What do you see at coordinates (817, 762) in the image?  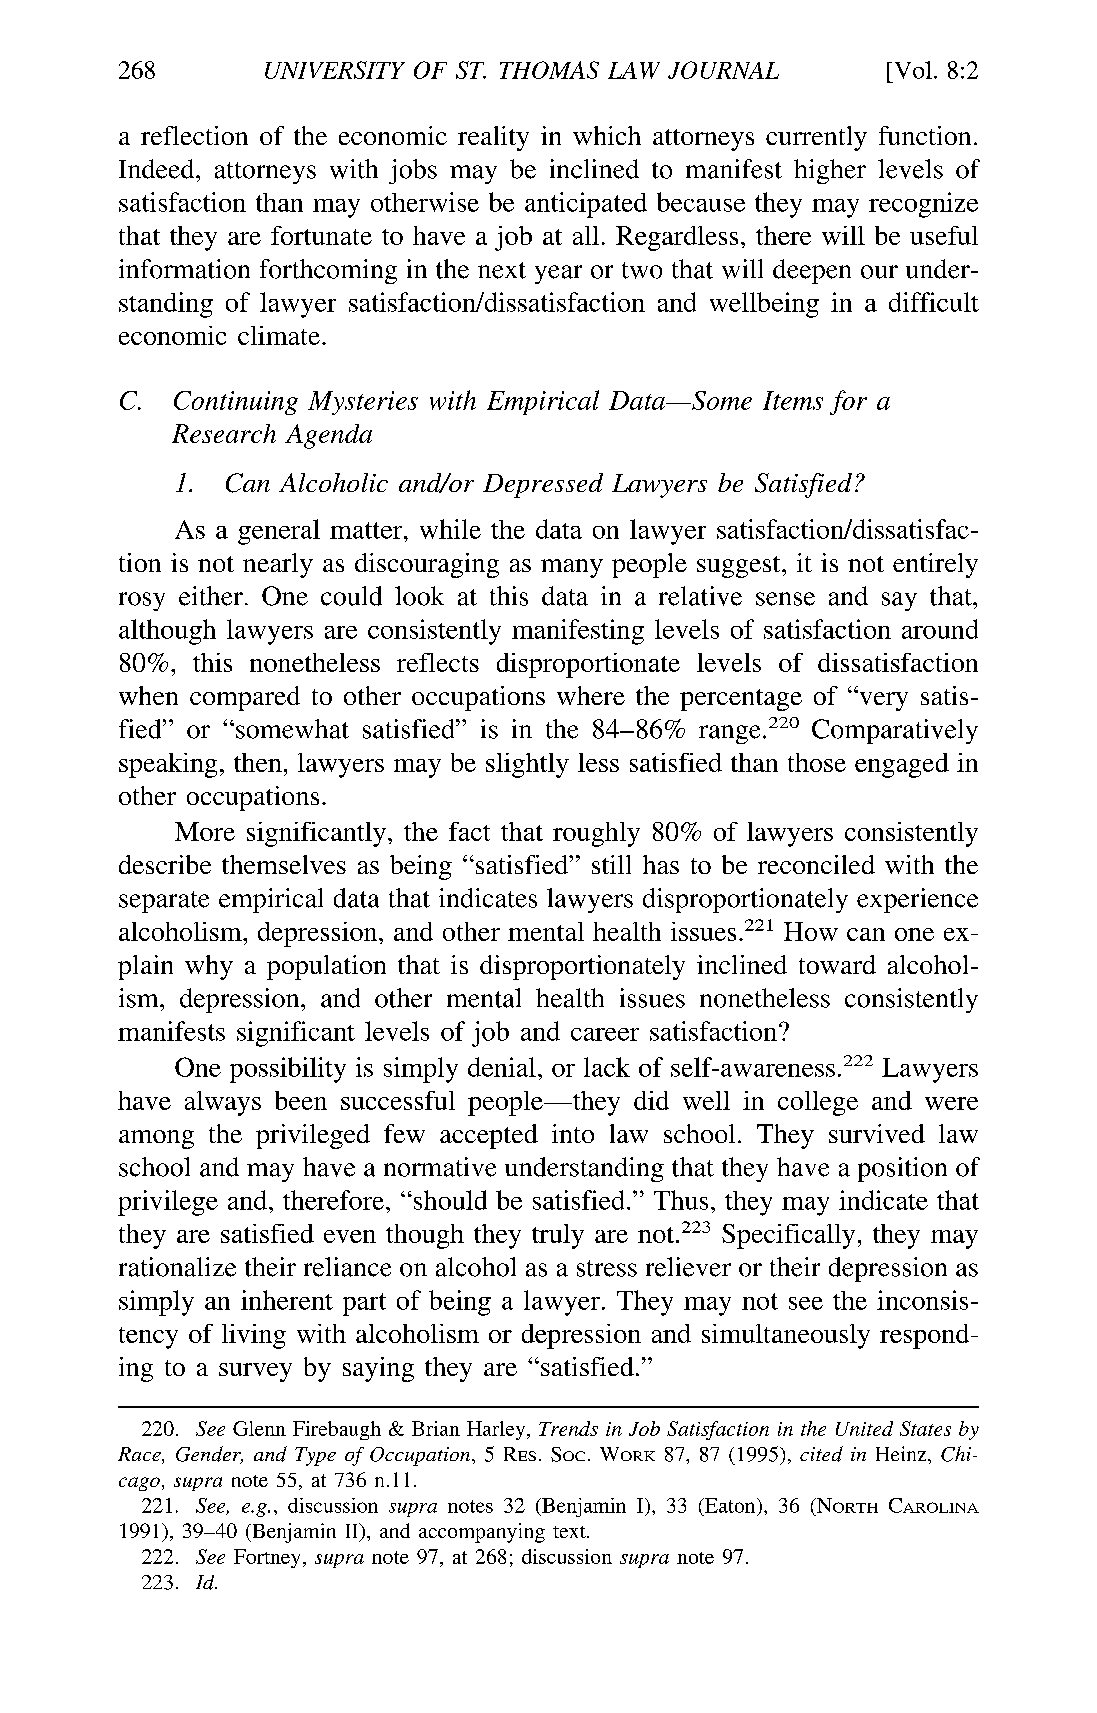 I see `those` at bounding box center [817, 762].
